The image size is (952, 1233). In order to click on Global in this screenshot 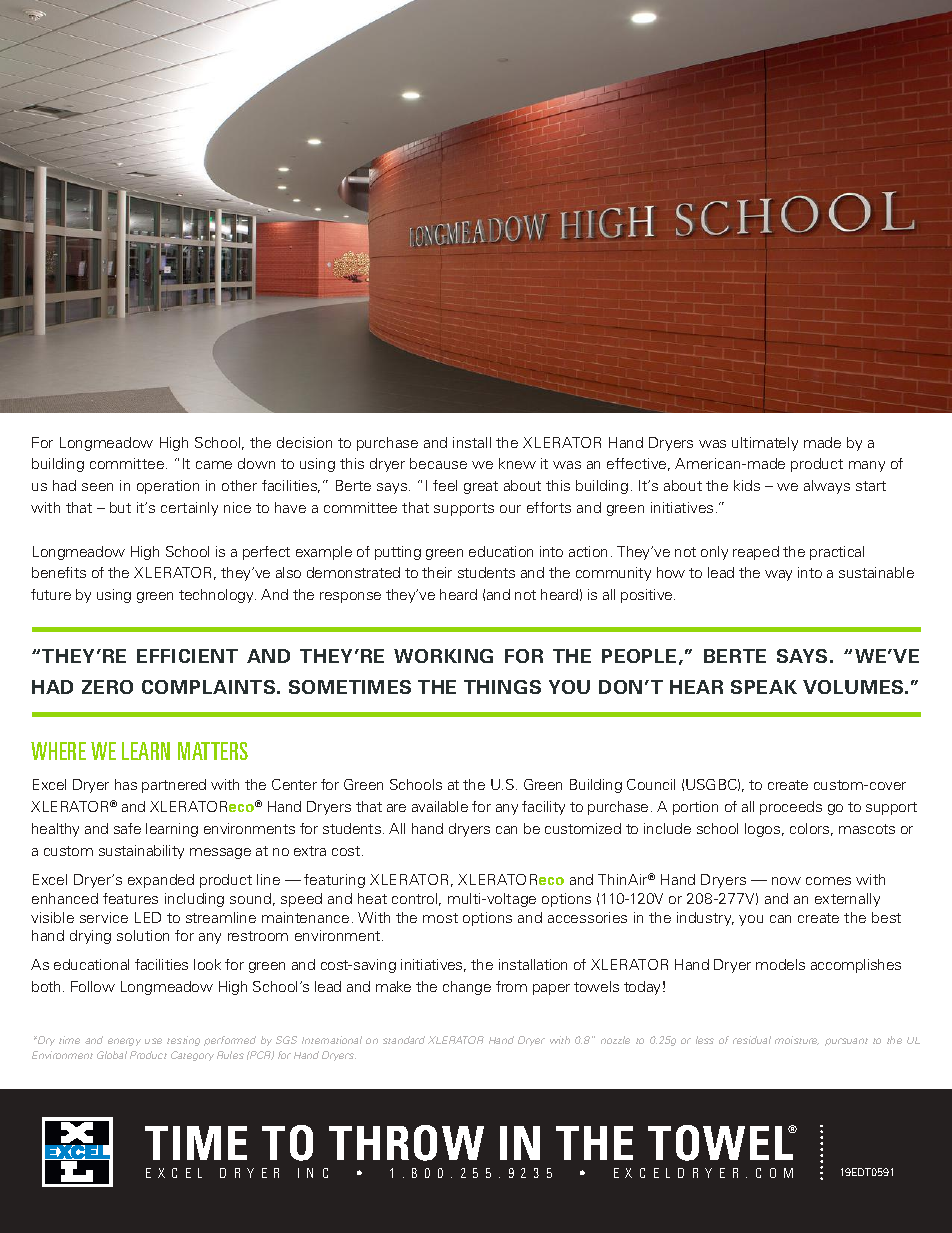, I will do `click(112, 1055)`.
